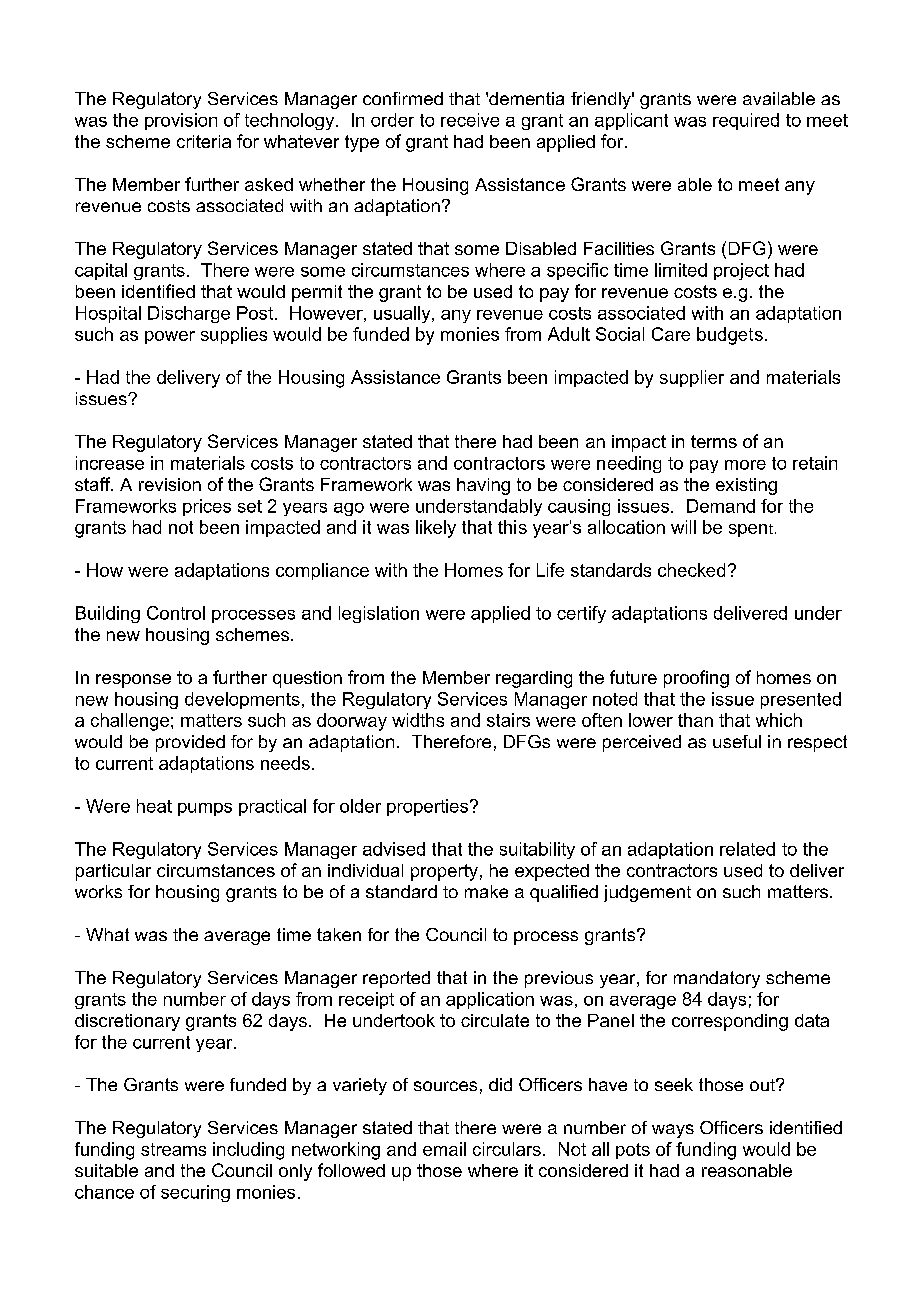  Describe the element at coordinates (396, 979) in the screenshot. I see `reported` at that location.
